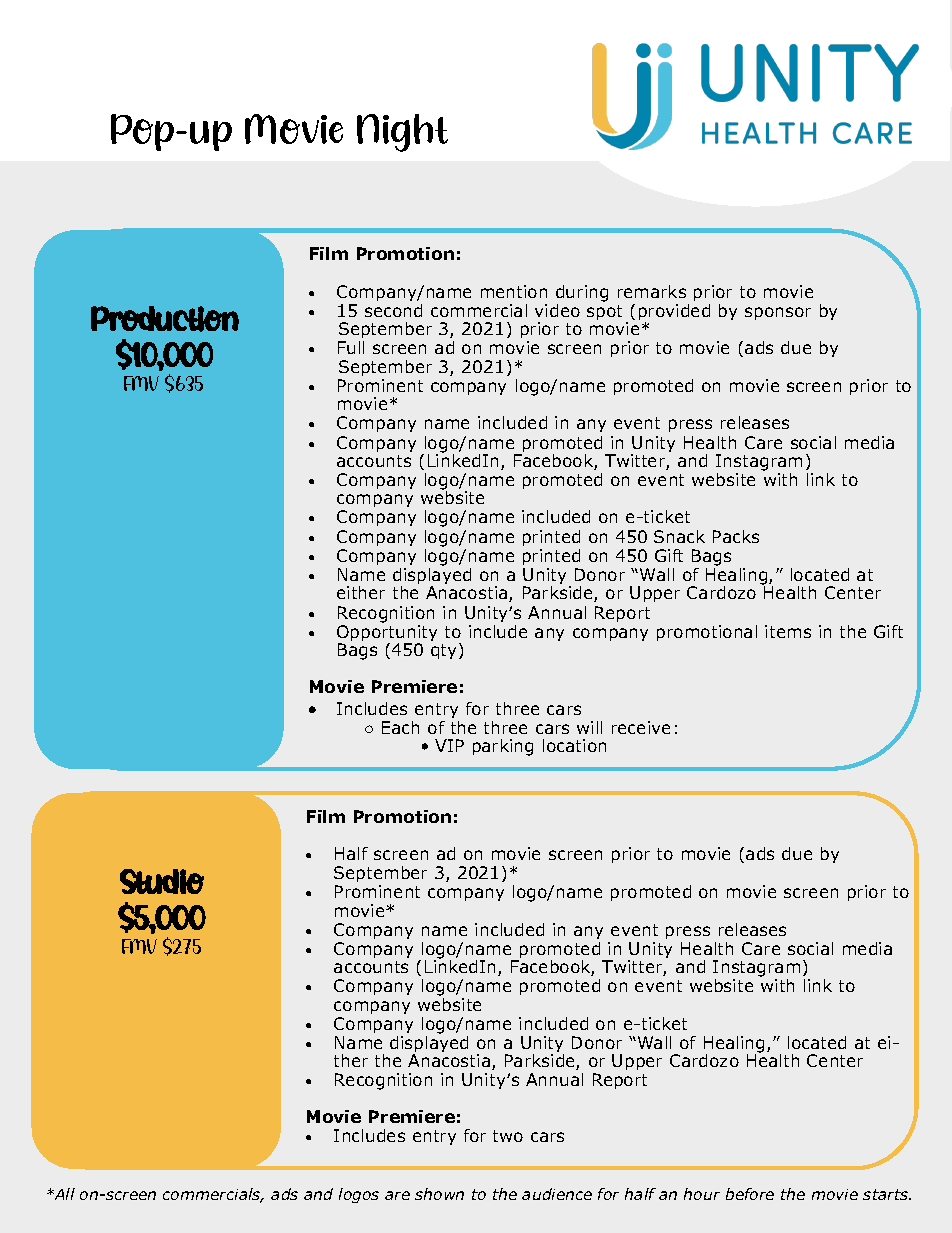 This screenshot has width=952, height=1233. Describe the element at coordinates (514, 291) in the screenshot. I see `mention` at that location.
